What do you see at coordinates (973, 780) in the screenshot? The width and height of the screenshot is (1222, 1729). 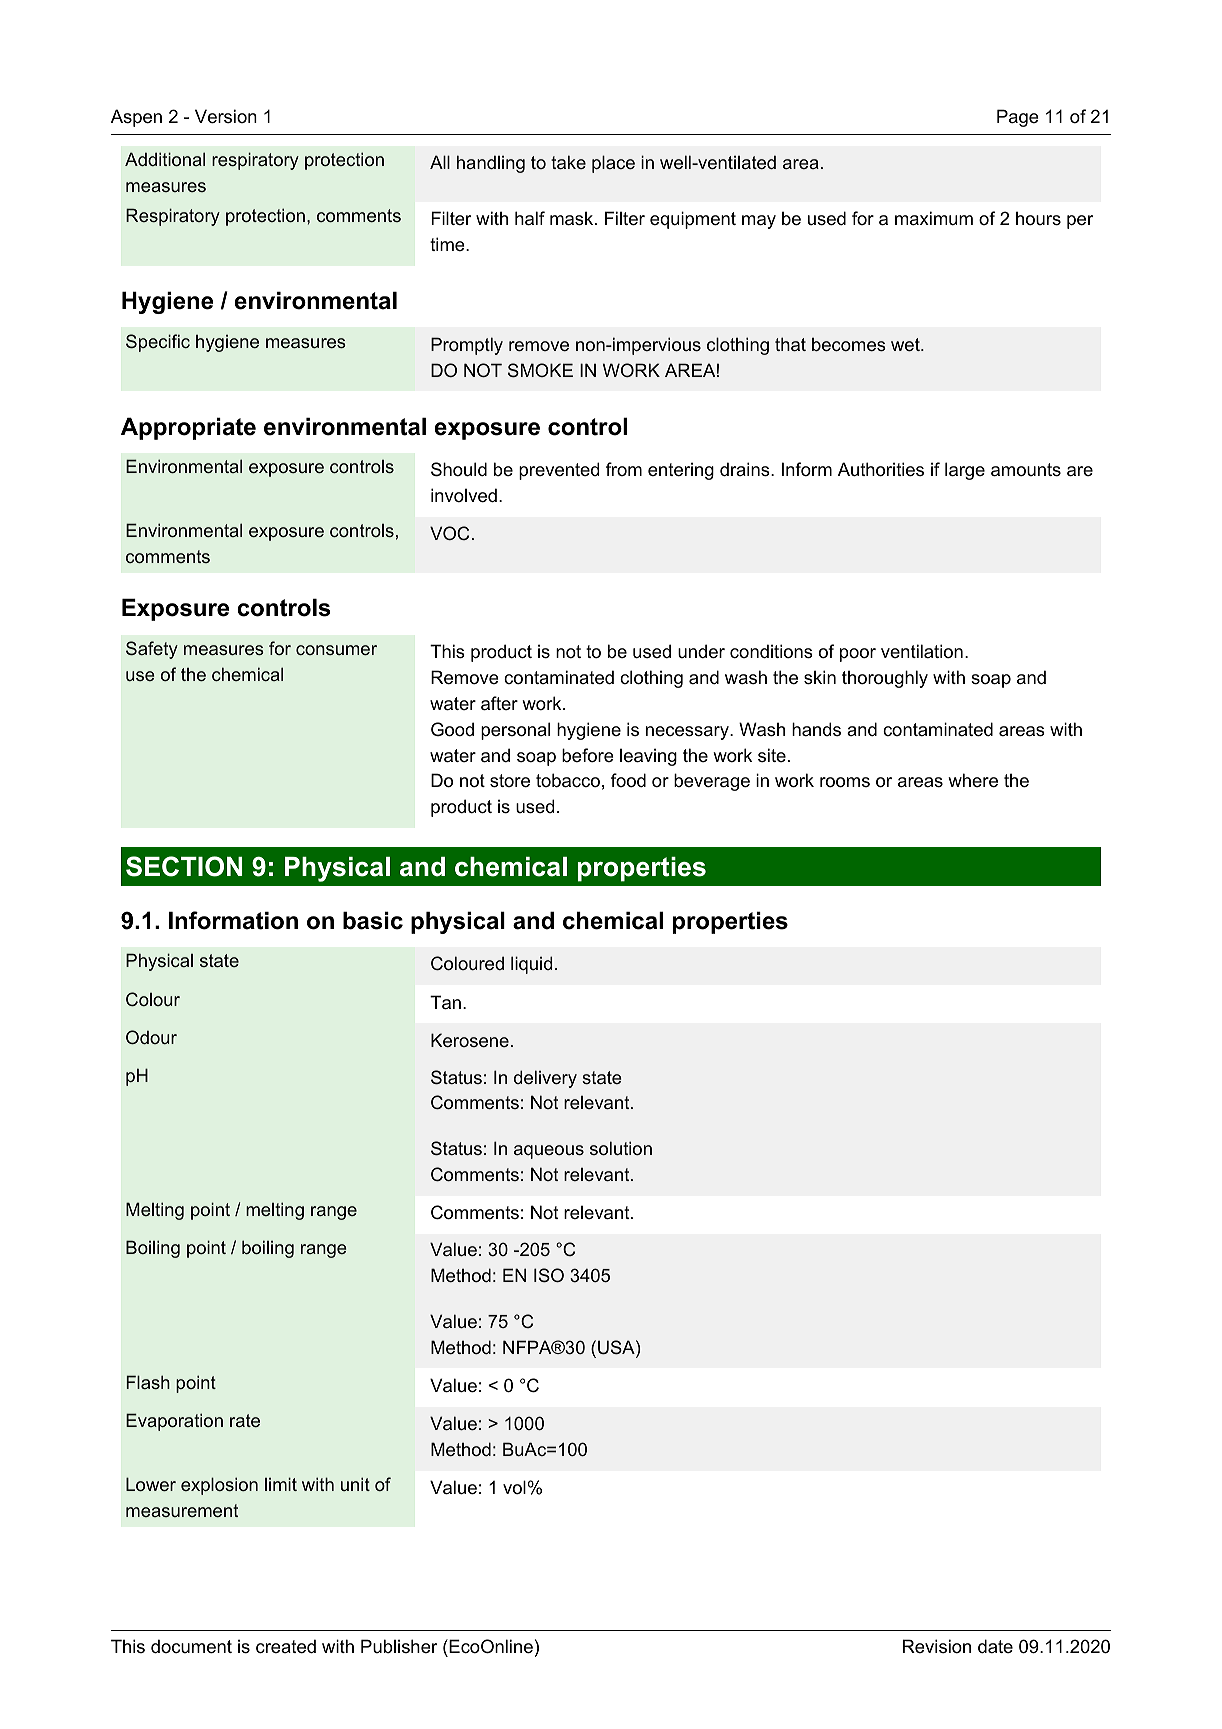 I see `where` at bounding box center [973, 780].
